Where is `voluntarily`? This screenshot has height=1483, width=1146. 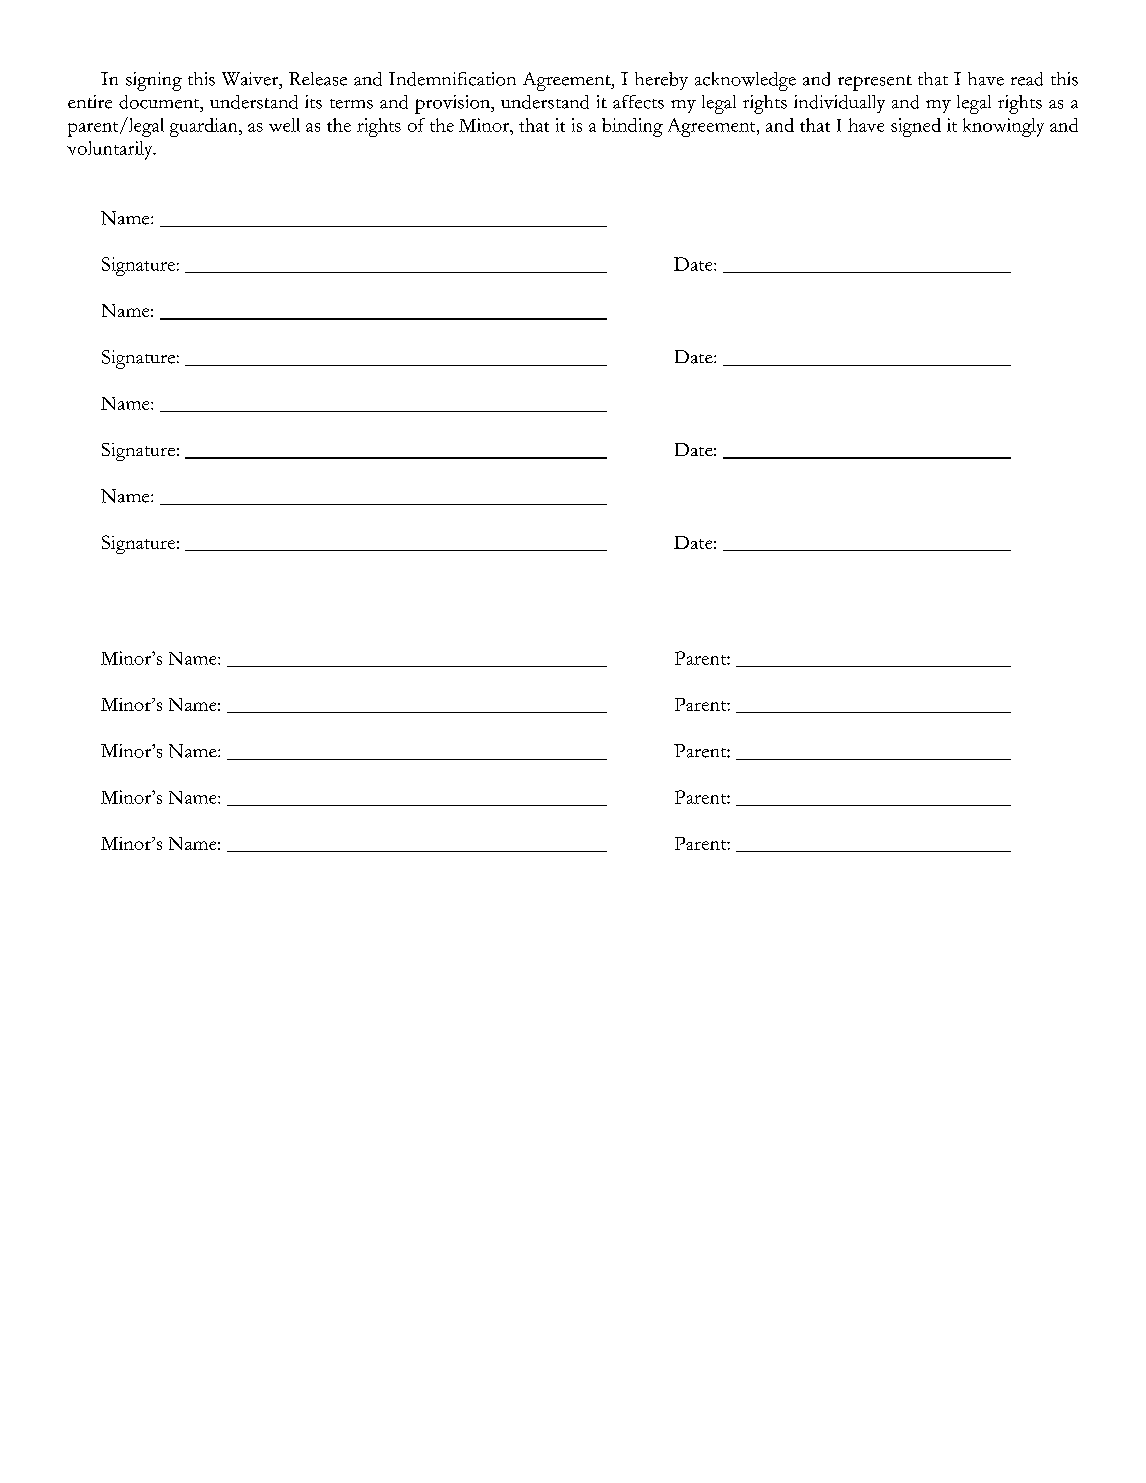
voluntarily is located at coordinates (111, 150).
